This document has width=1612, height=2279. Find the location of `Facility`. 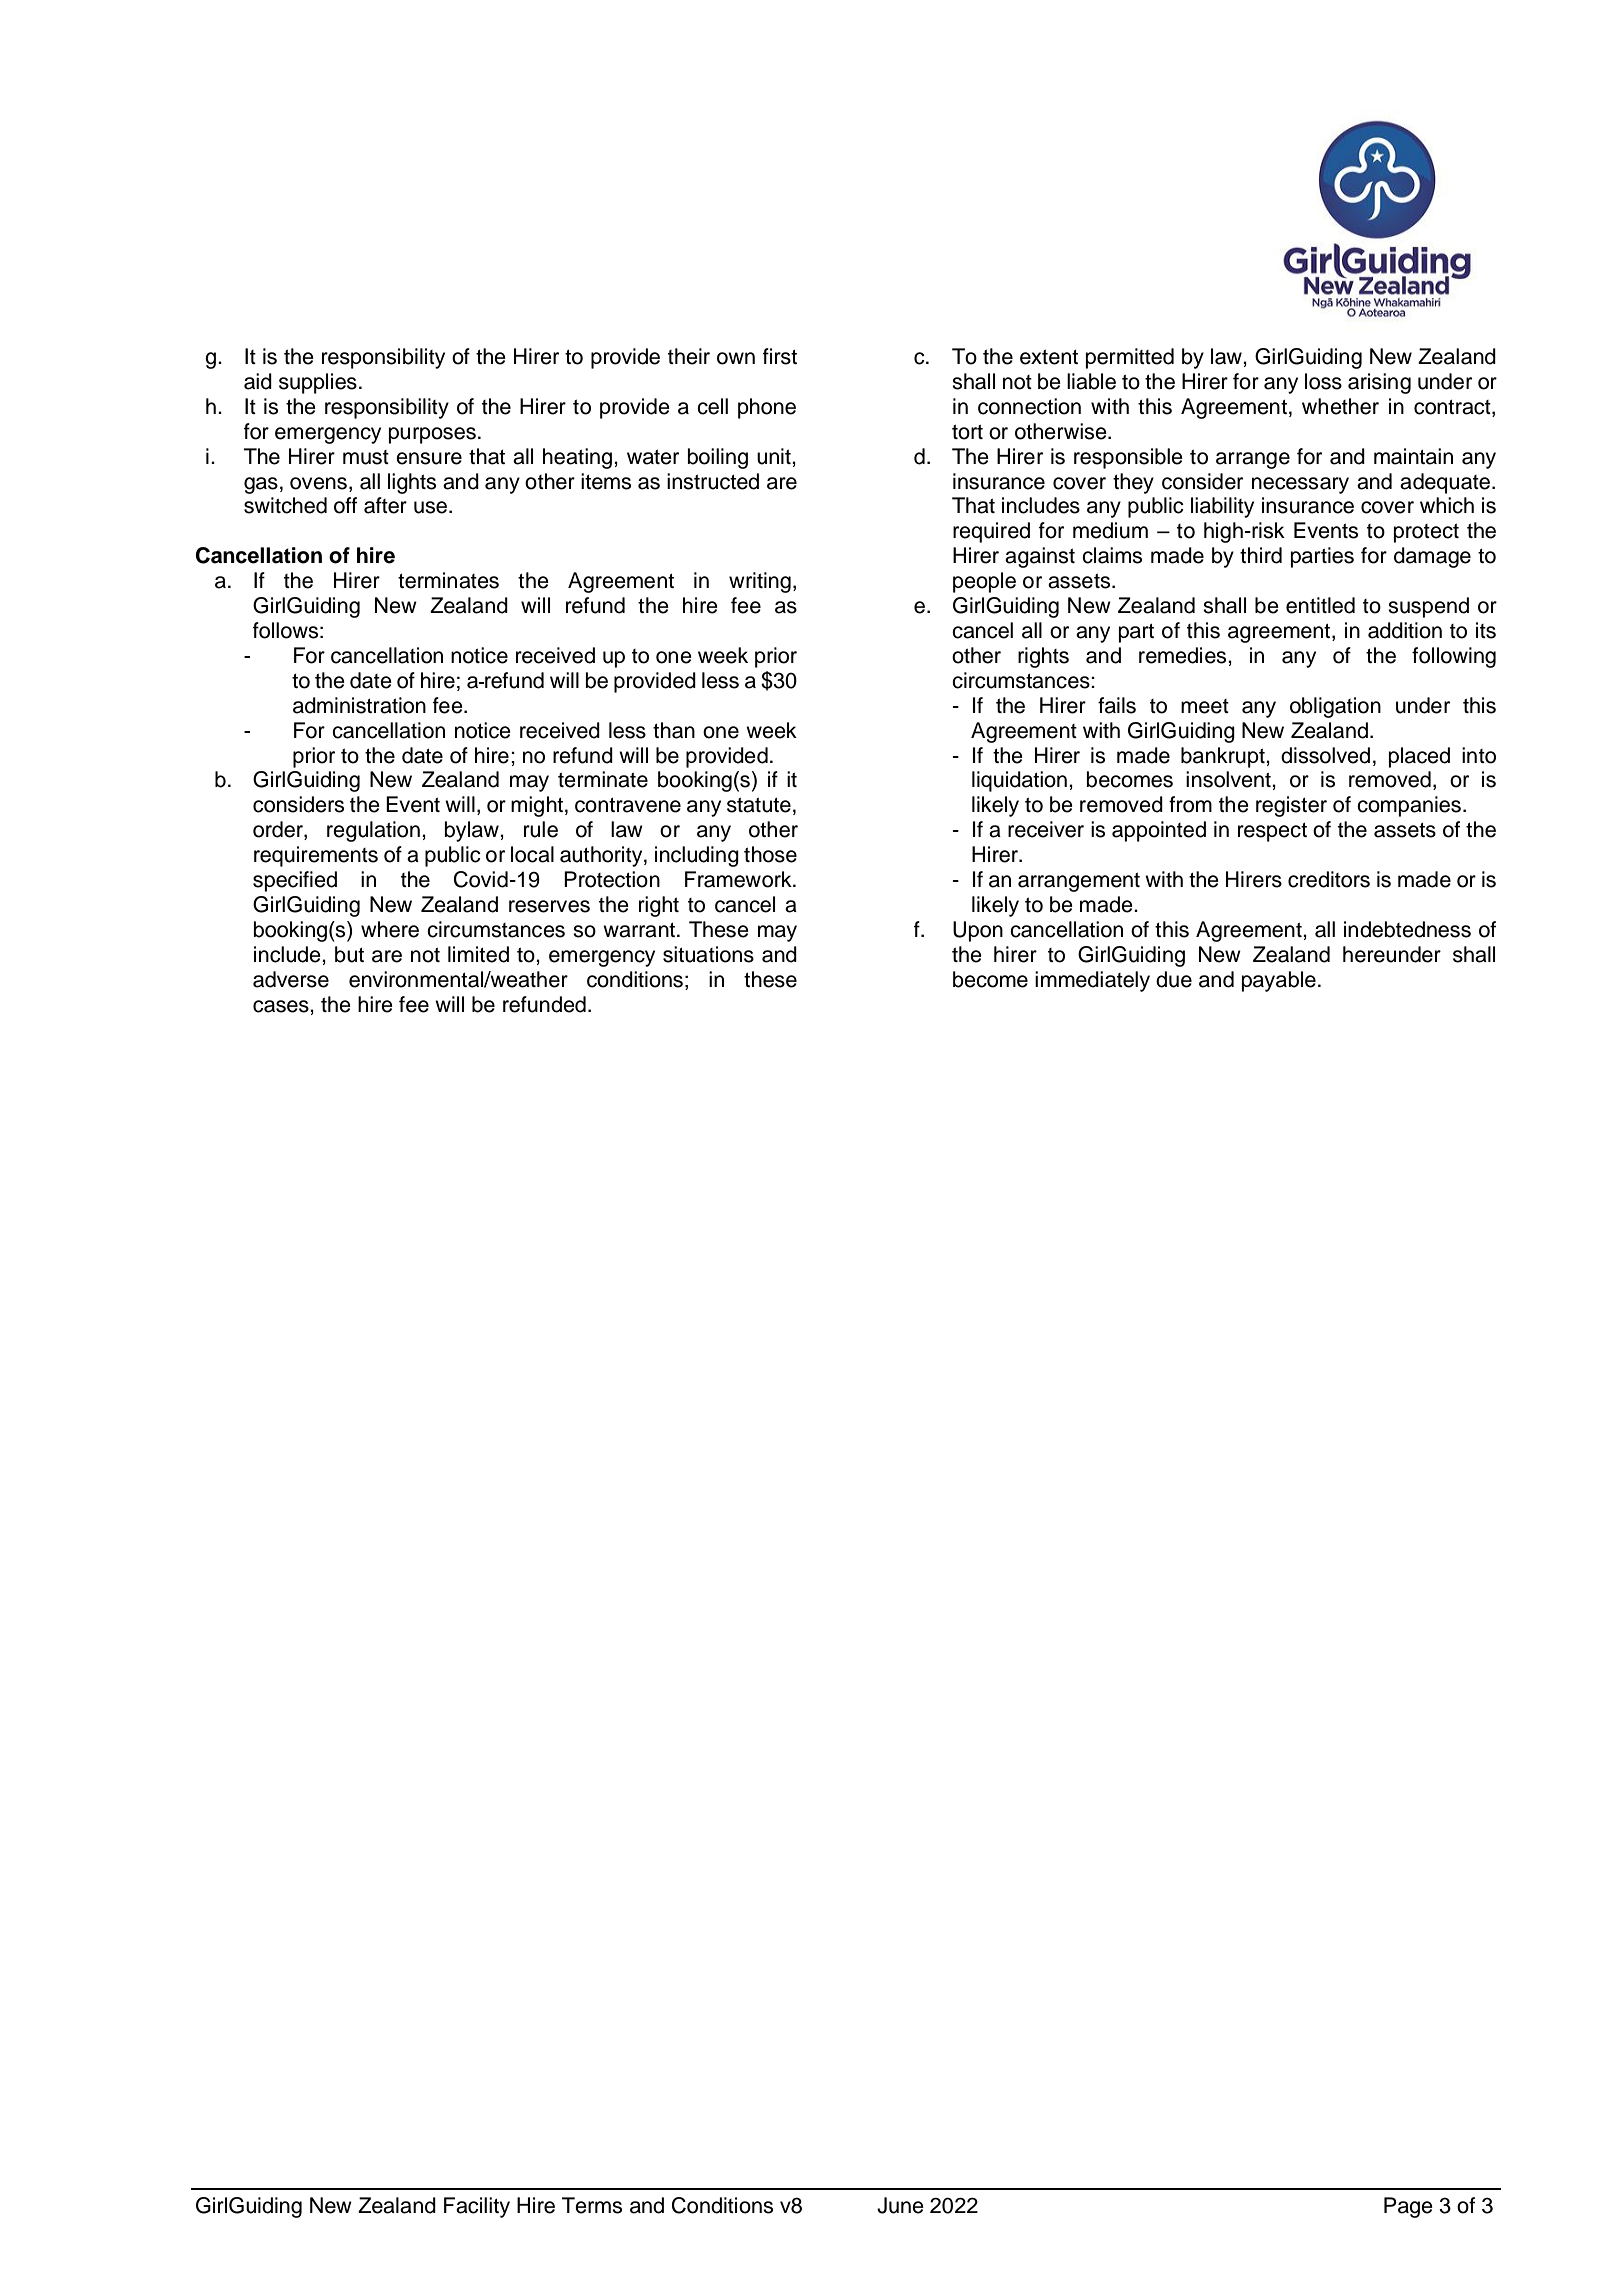

Facility is located at coordinates (477, 2207).
